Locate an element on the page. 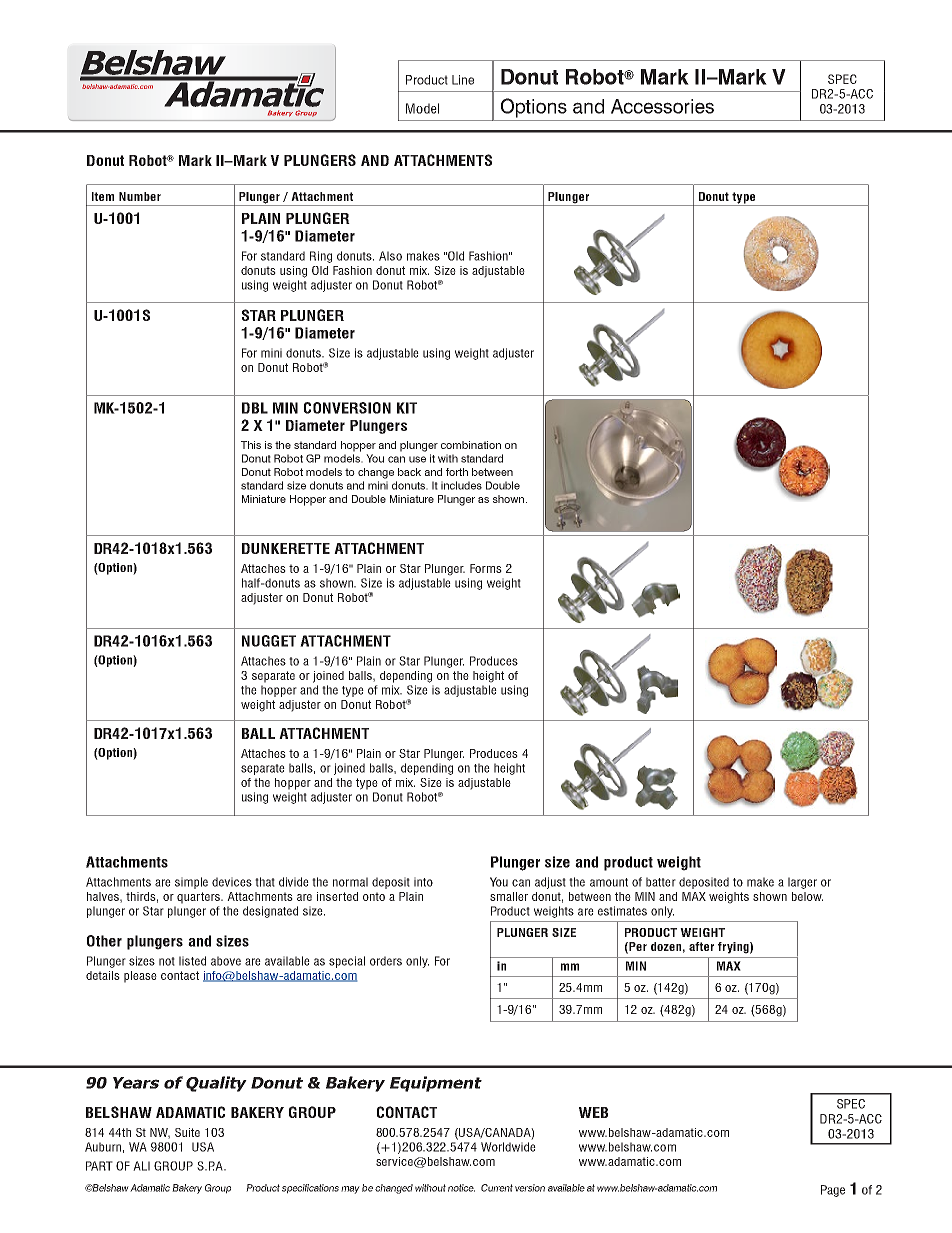 This document has height=1233, width=952. forth is located at coordinates (457, 472).
